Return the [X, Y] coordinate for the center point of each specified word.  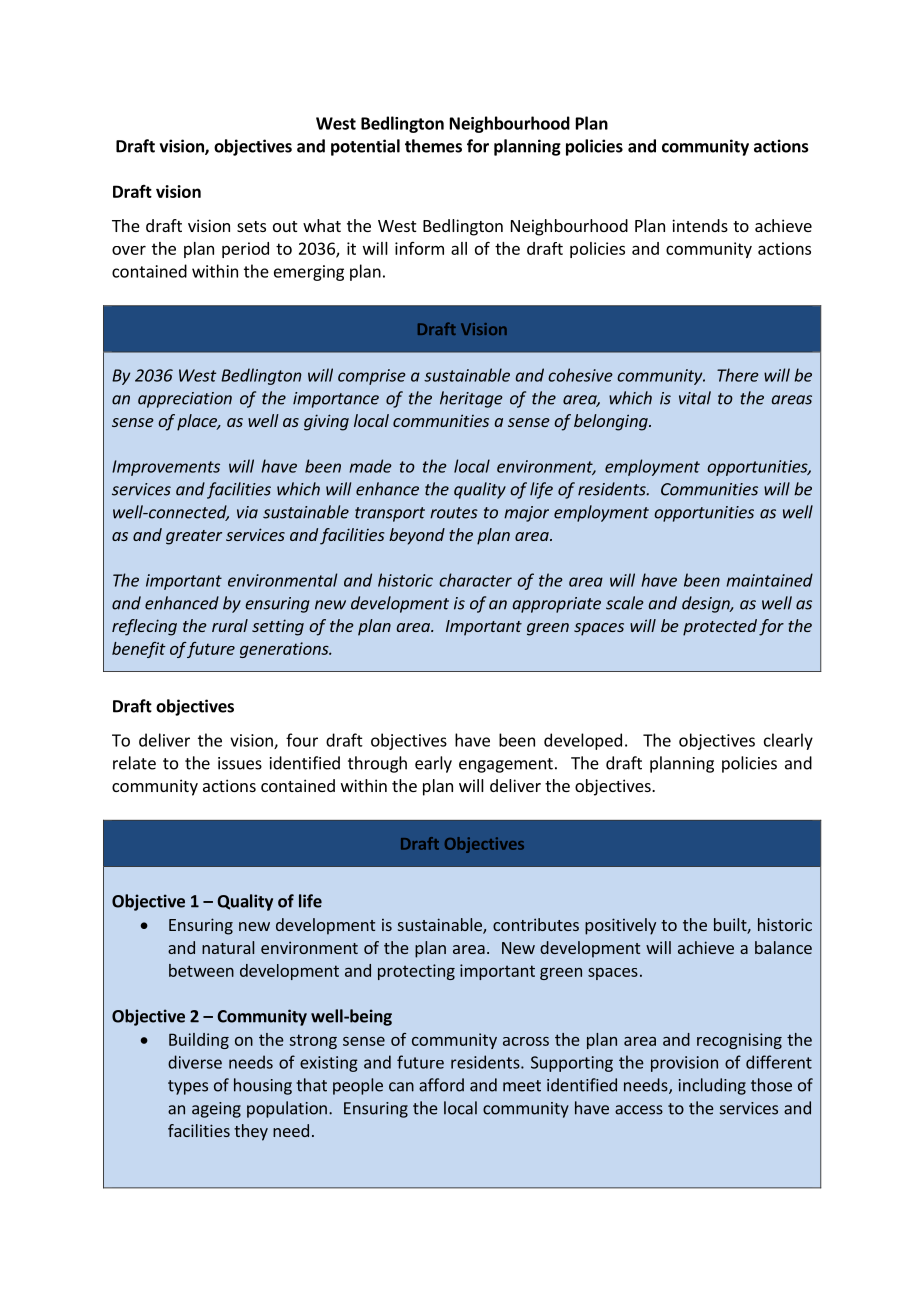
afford [441, 1085]
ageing [216, 1110]
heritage [471, 399]
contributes [536, 924]
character [475, 580]
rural [230, 625]
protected [720, 627]
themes [433, 146]
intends [700, 225]
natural [228, 947]
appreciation [185, 400]
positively [620, 926]
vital [695, 398]
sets [251, 226]
